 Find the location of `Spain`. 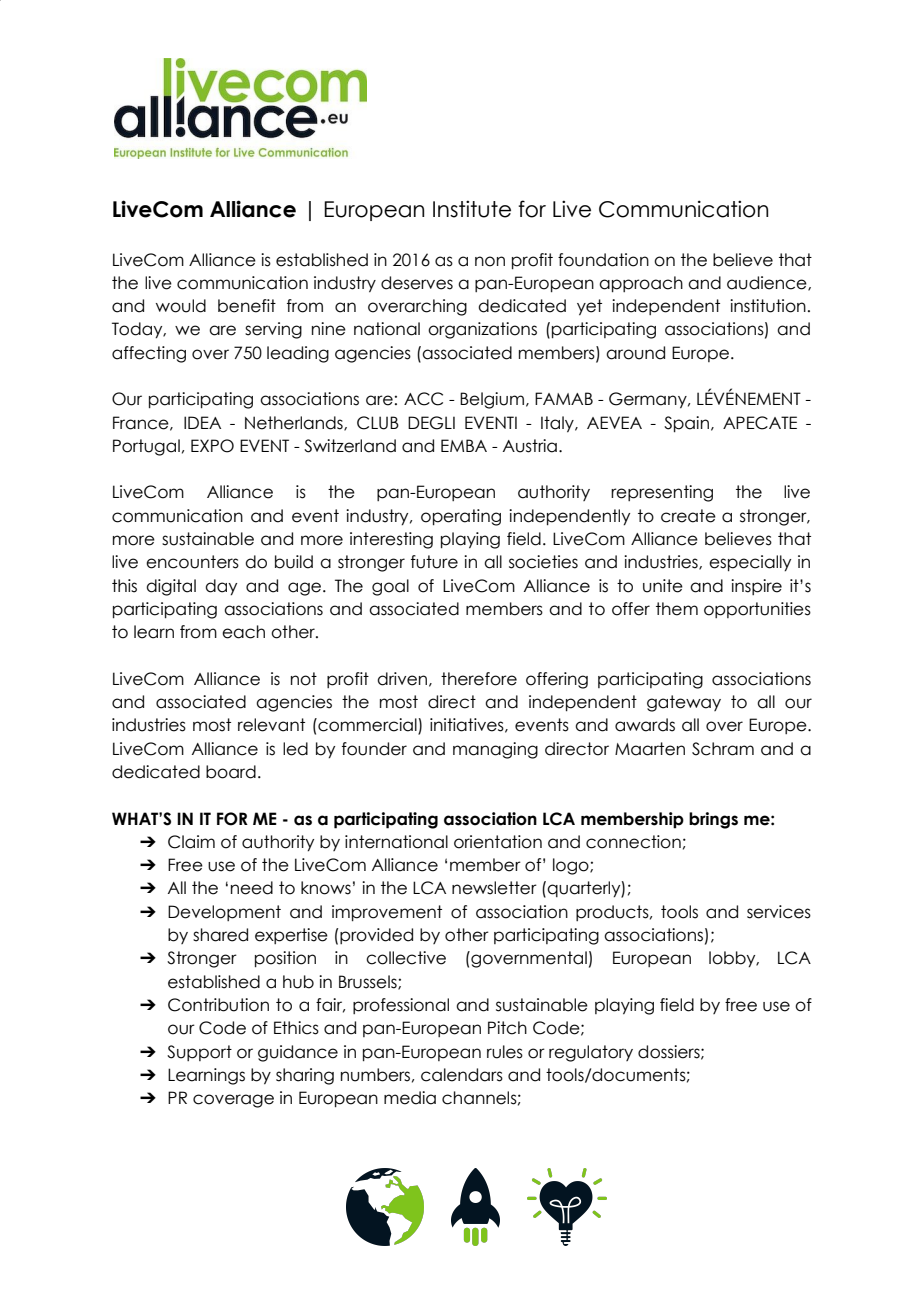

Spain is located at coordinates (686, 424).
